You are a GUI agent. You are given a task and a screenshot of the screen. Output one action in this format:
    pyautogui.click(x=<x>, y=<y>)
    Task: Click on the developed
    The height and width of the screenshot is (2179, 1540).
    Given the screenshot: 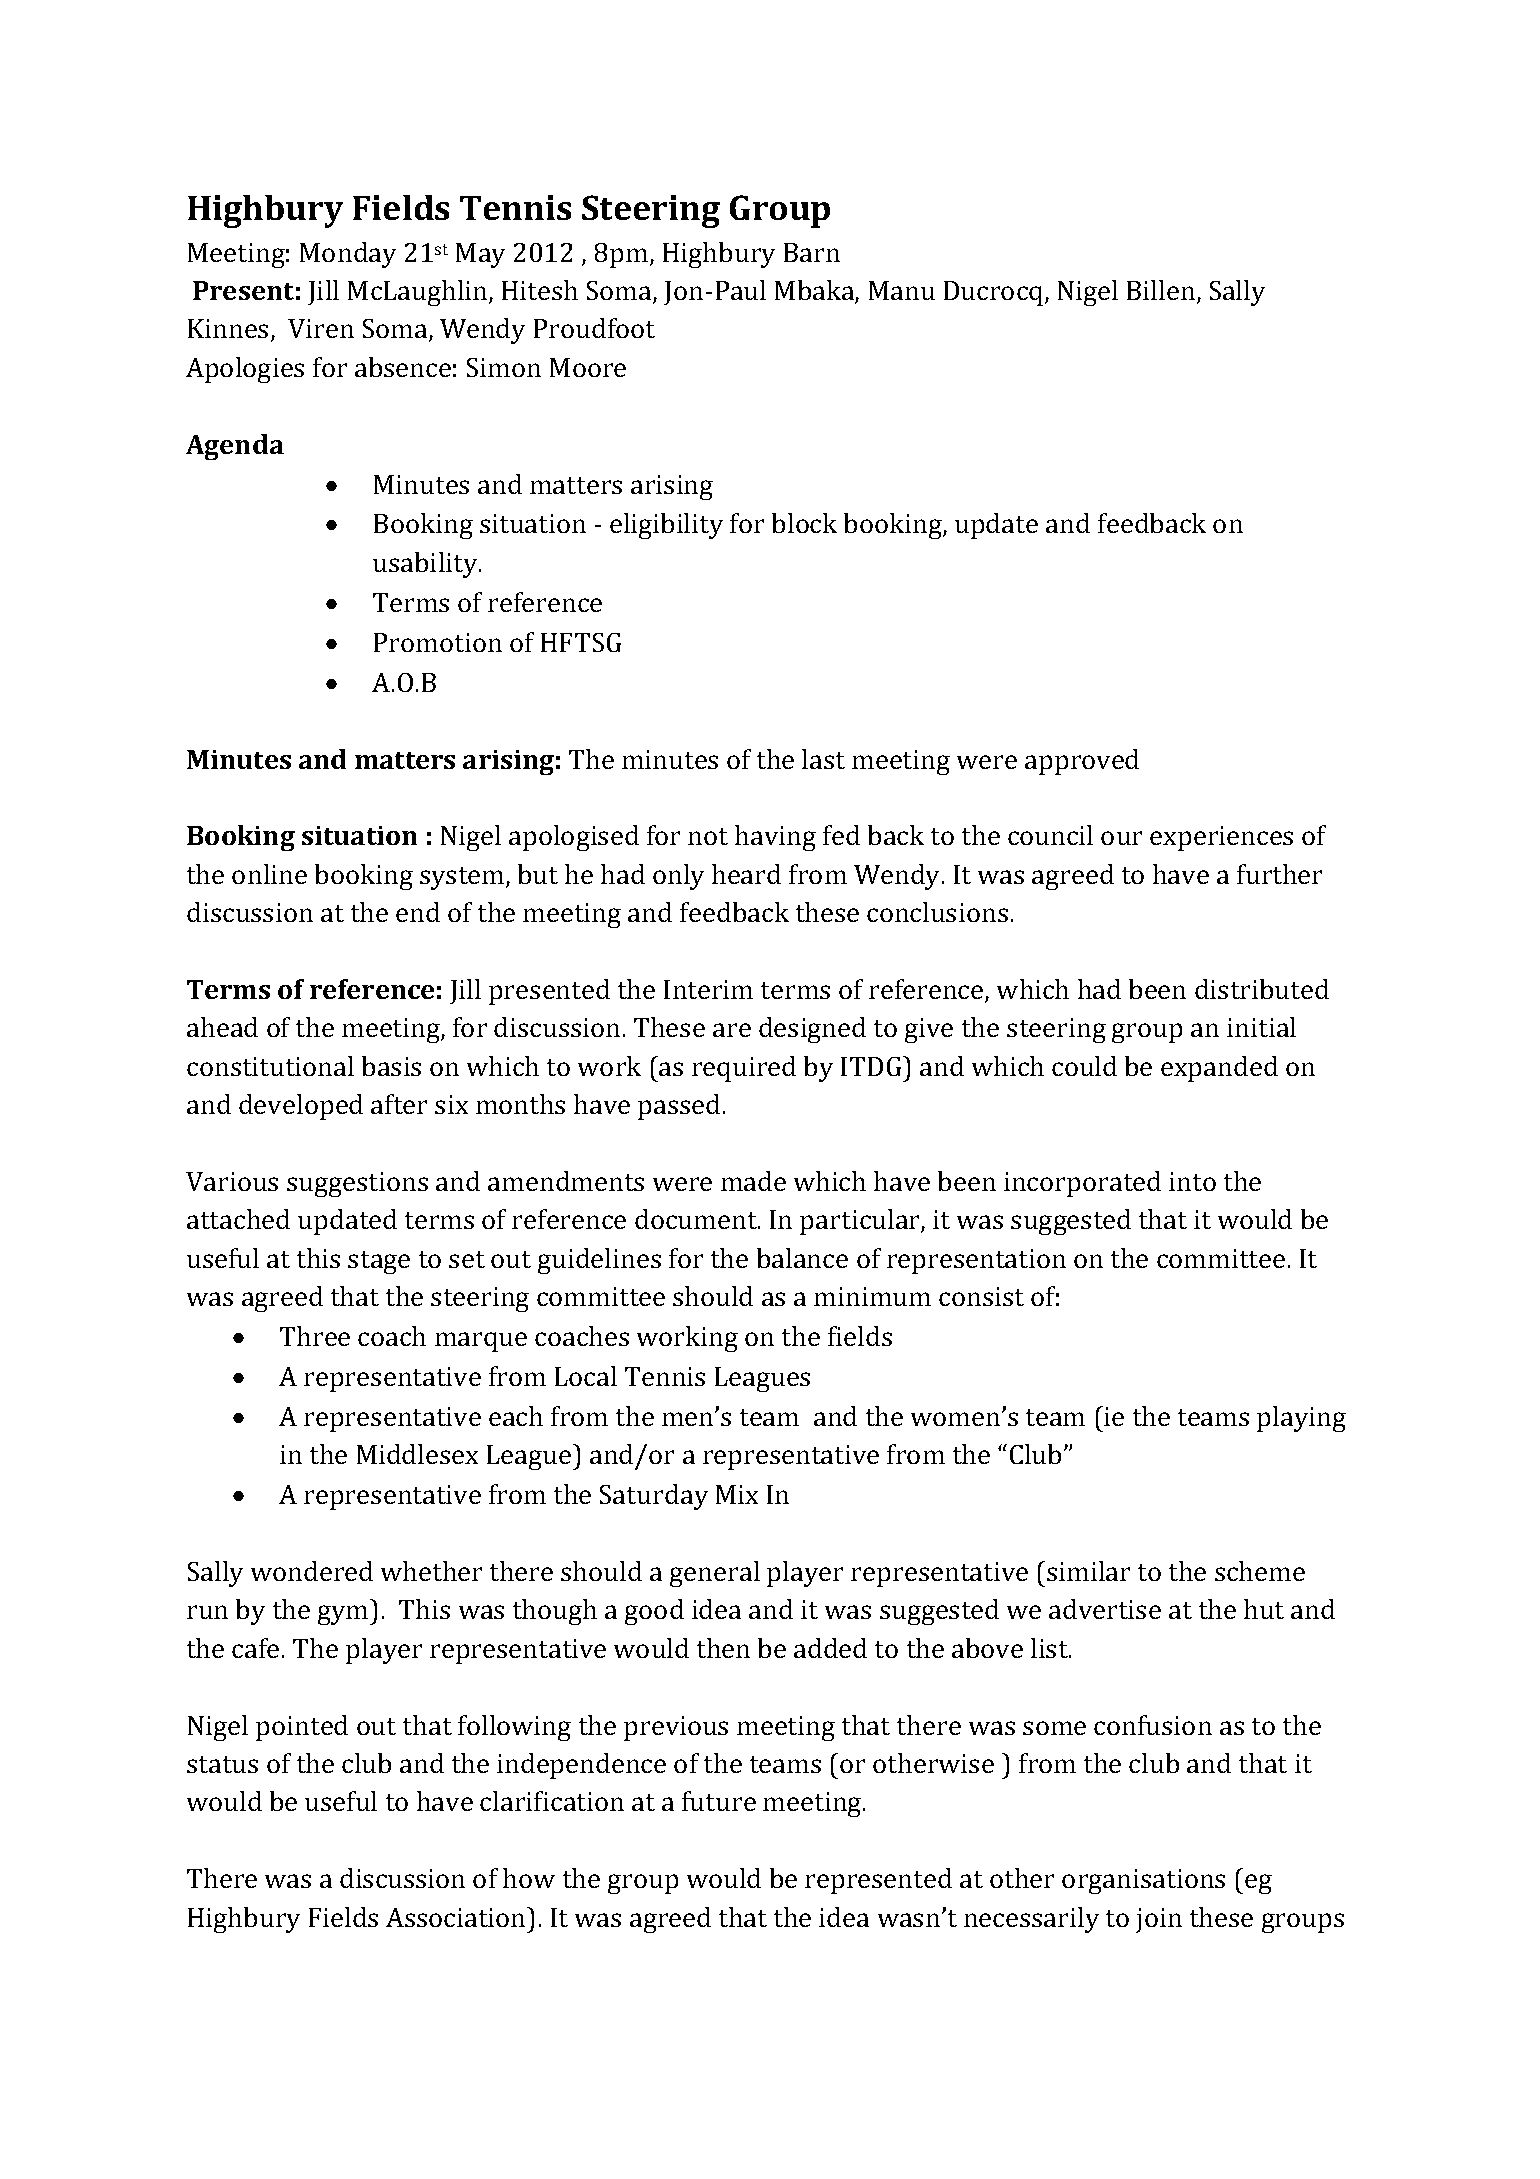 What is the action you would take?
    pyautogui.click(x=301, y=1107)
